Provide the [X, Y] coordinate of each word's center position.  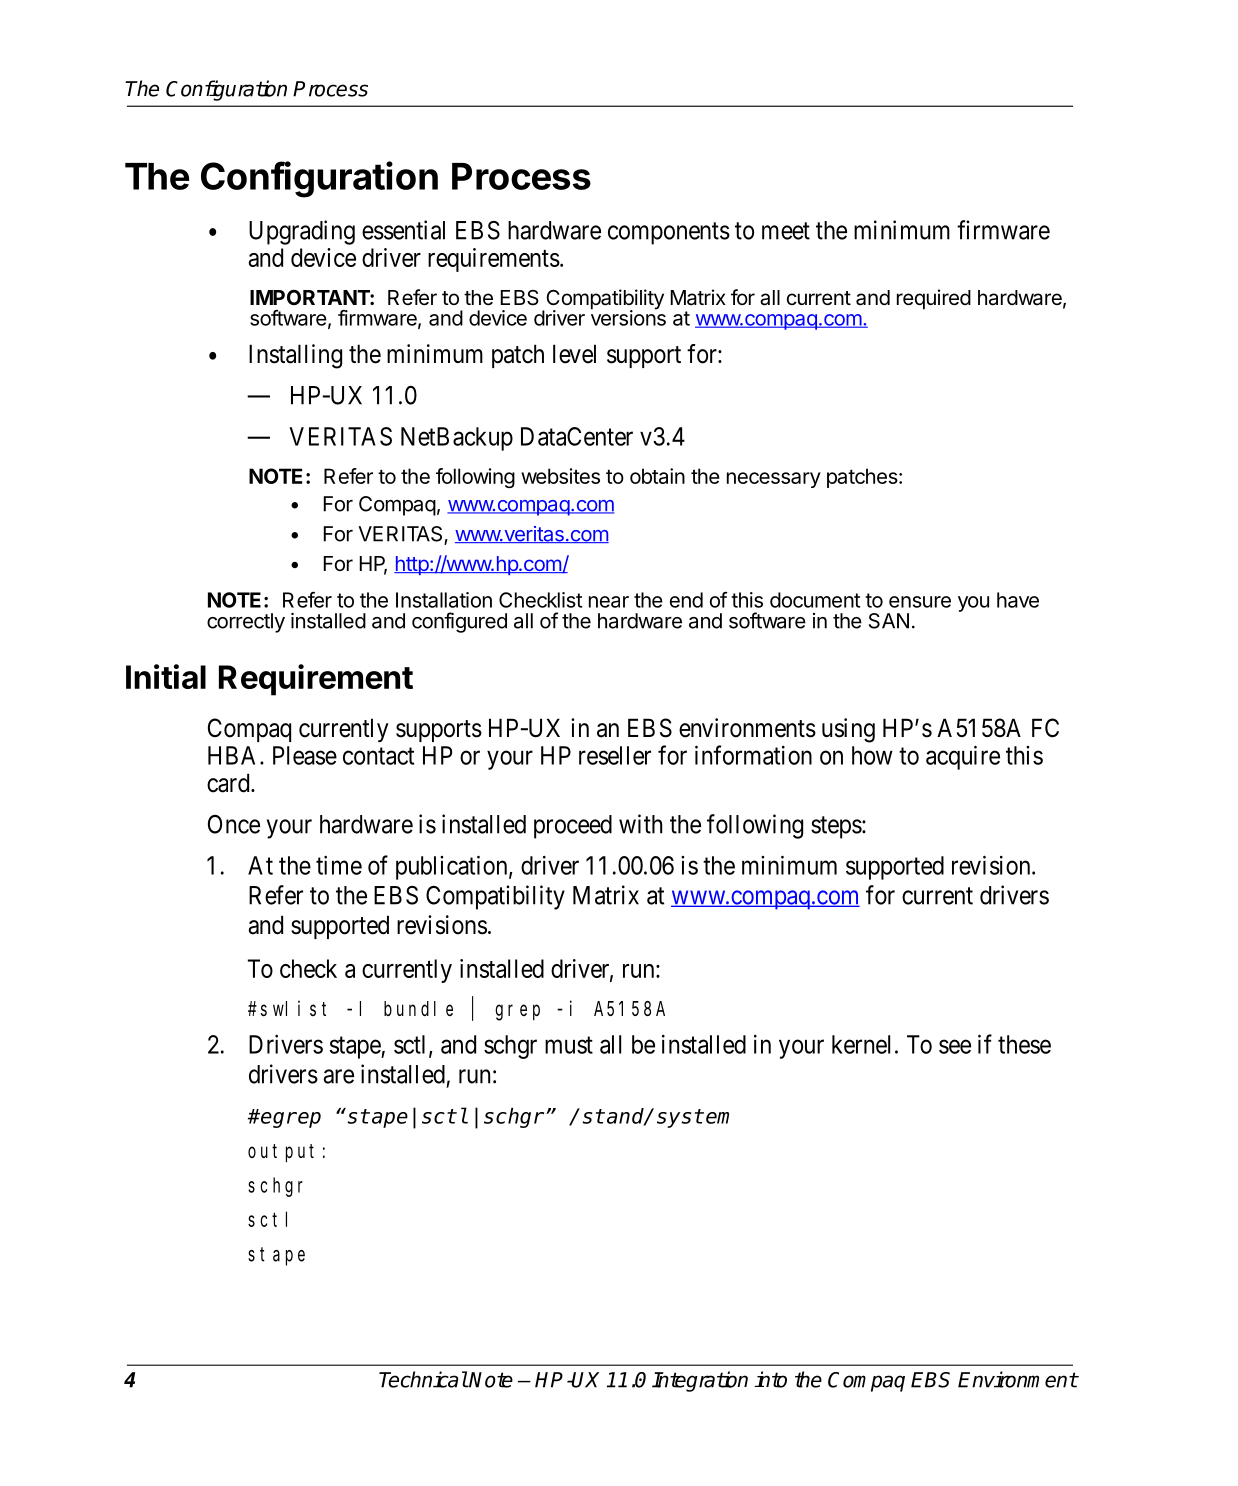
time [339, 865]
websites [560, 476]
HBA [234, 755]
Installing [295, 356]
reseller [615, 755]
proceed [573, 827]
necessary [774, 480]
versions [628, 317]
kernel [861, 1044]
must [569, 1045]
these [1024, 1044]
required [934, 299]
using [848, 730]
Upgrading [302, 232]
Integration [700, 1381]
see [955, 1046]
